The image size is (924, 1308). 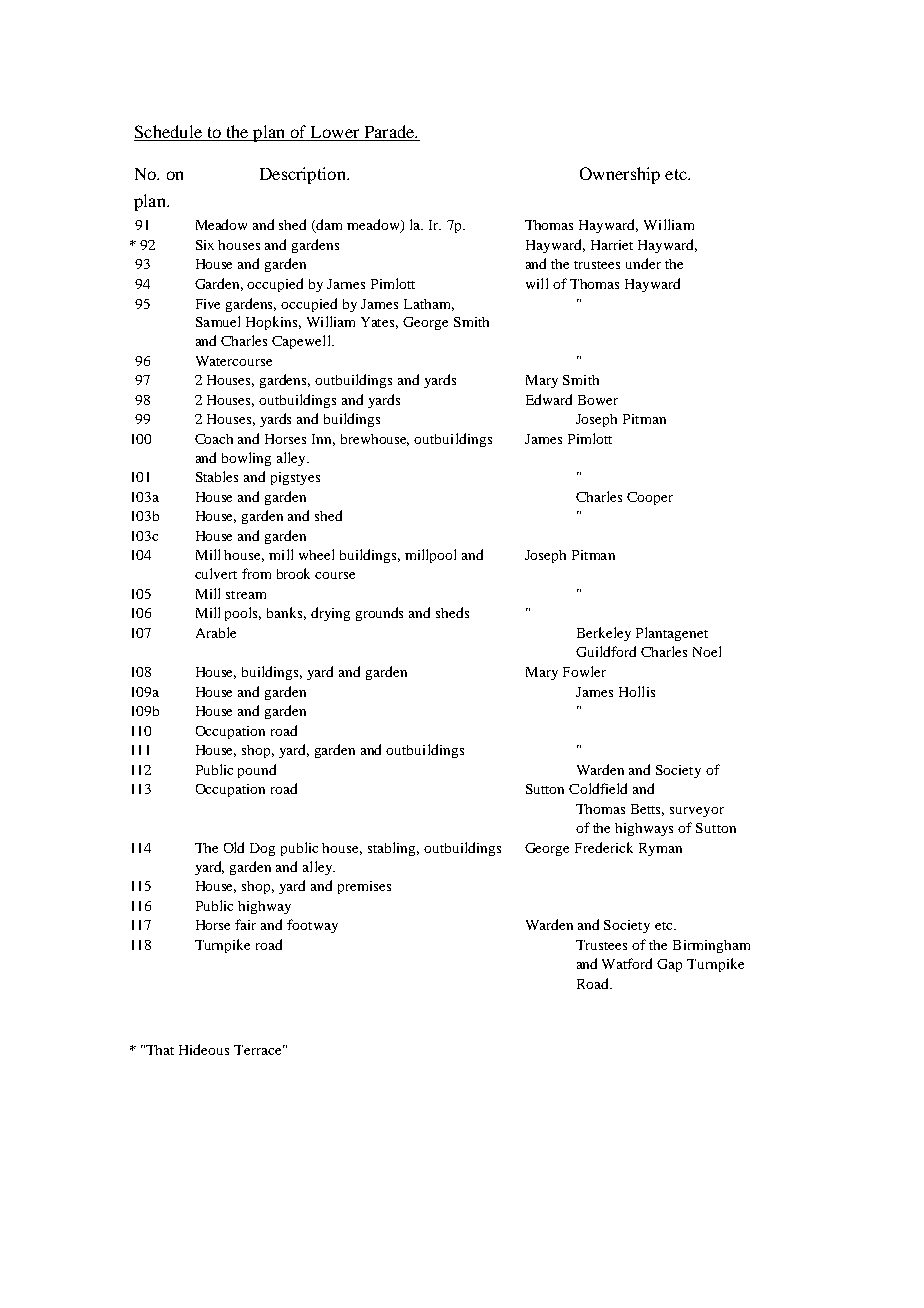 I want to click on premises, so click(x=364, y=887).
